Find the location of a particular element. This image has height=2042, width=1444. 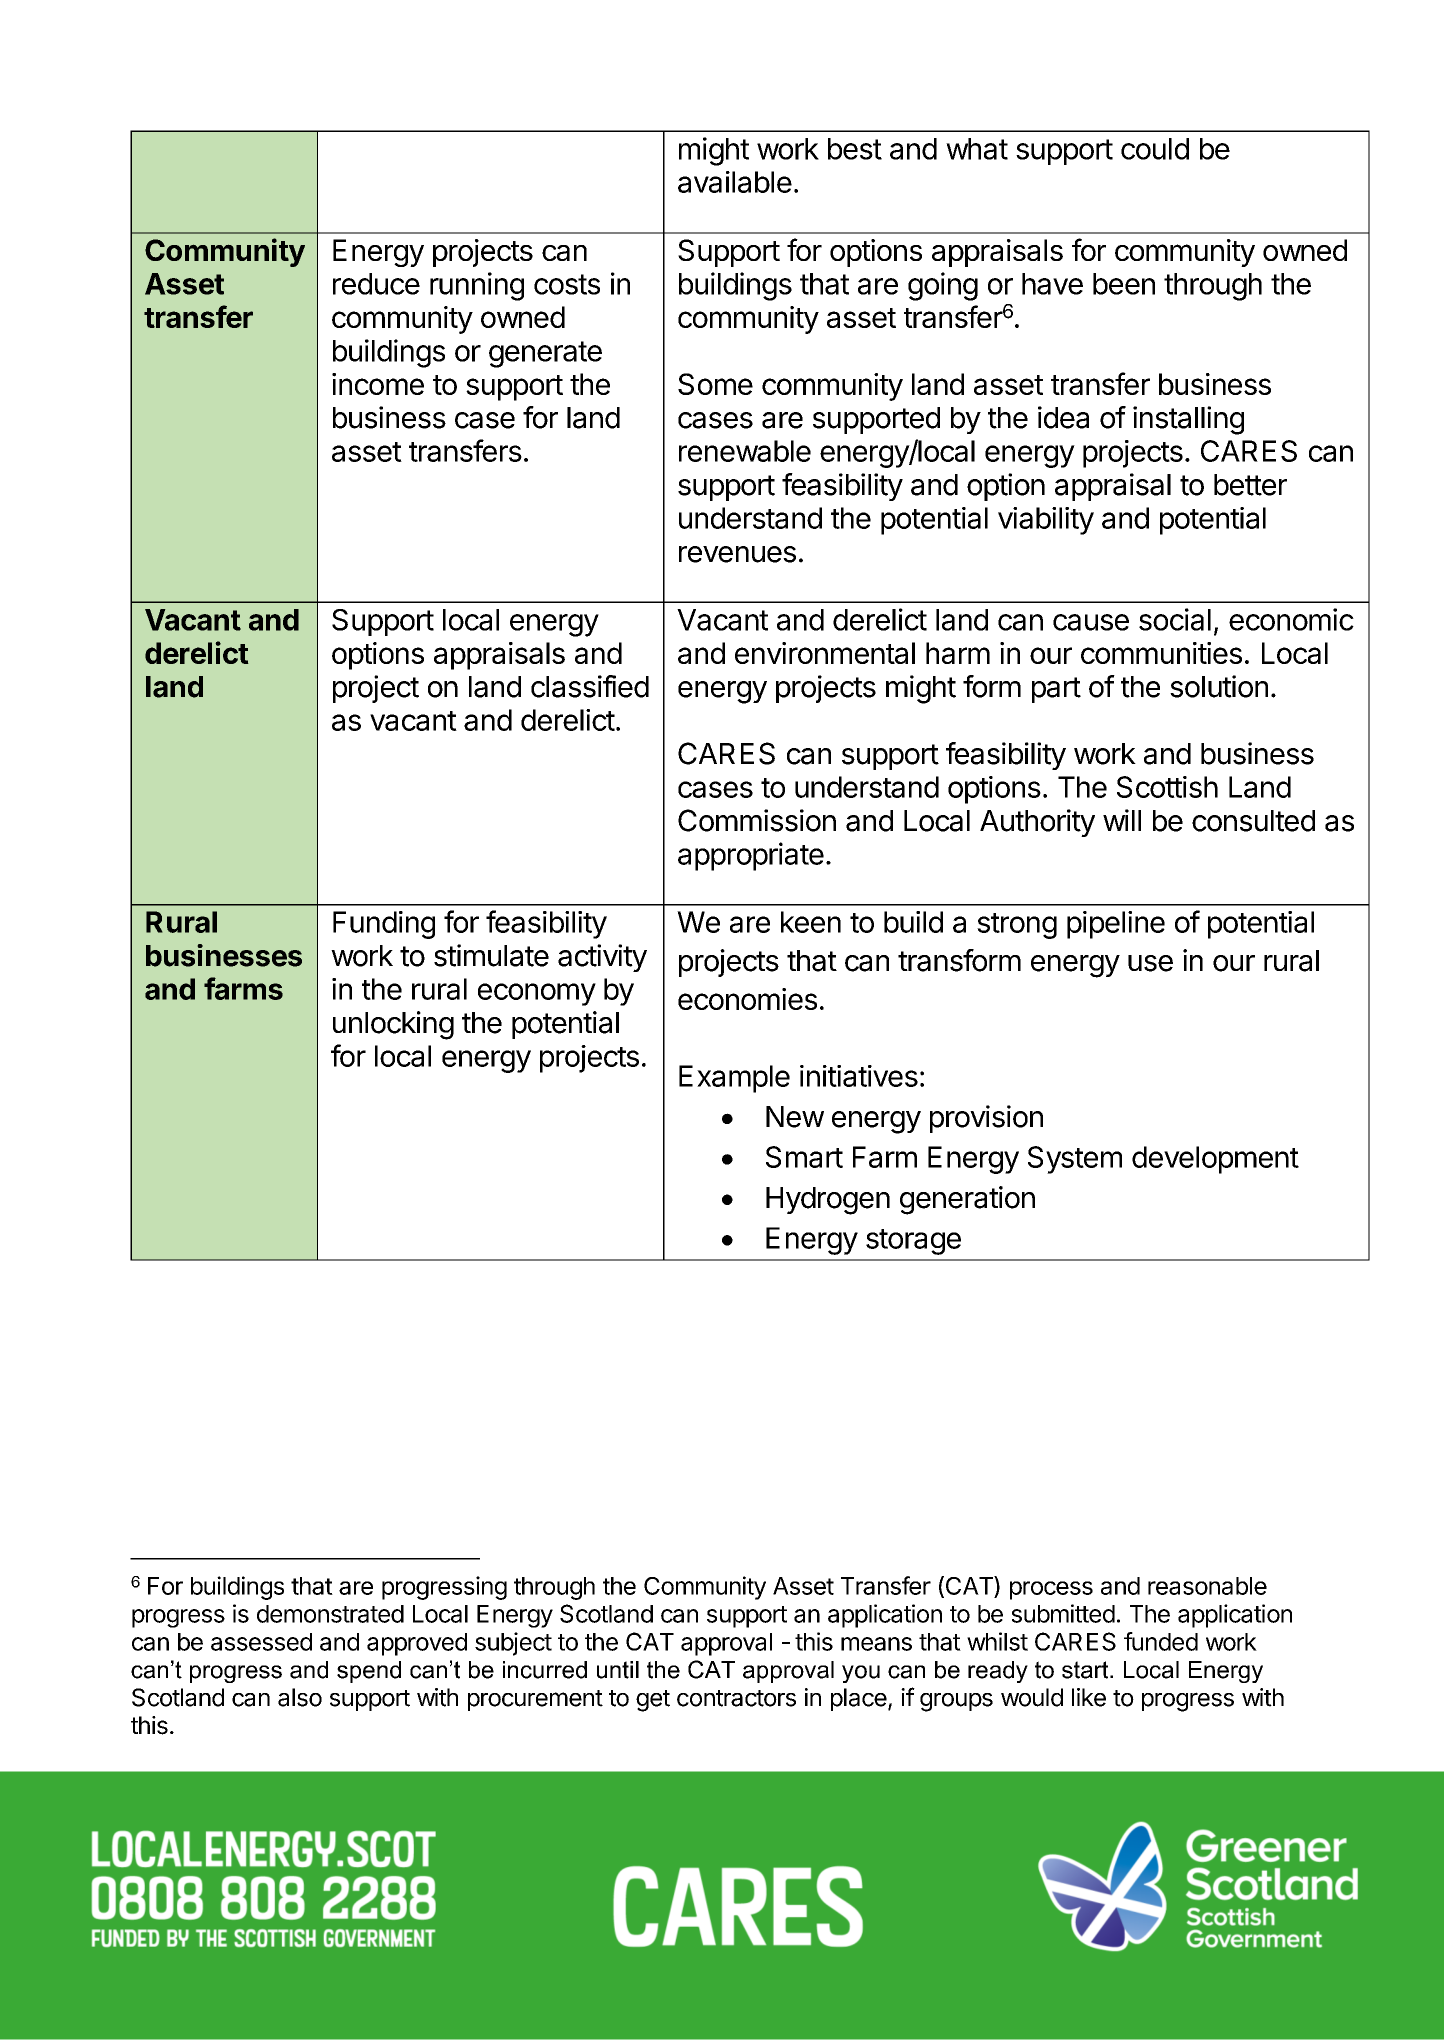

reduce is located at coordinates (376, 284).
